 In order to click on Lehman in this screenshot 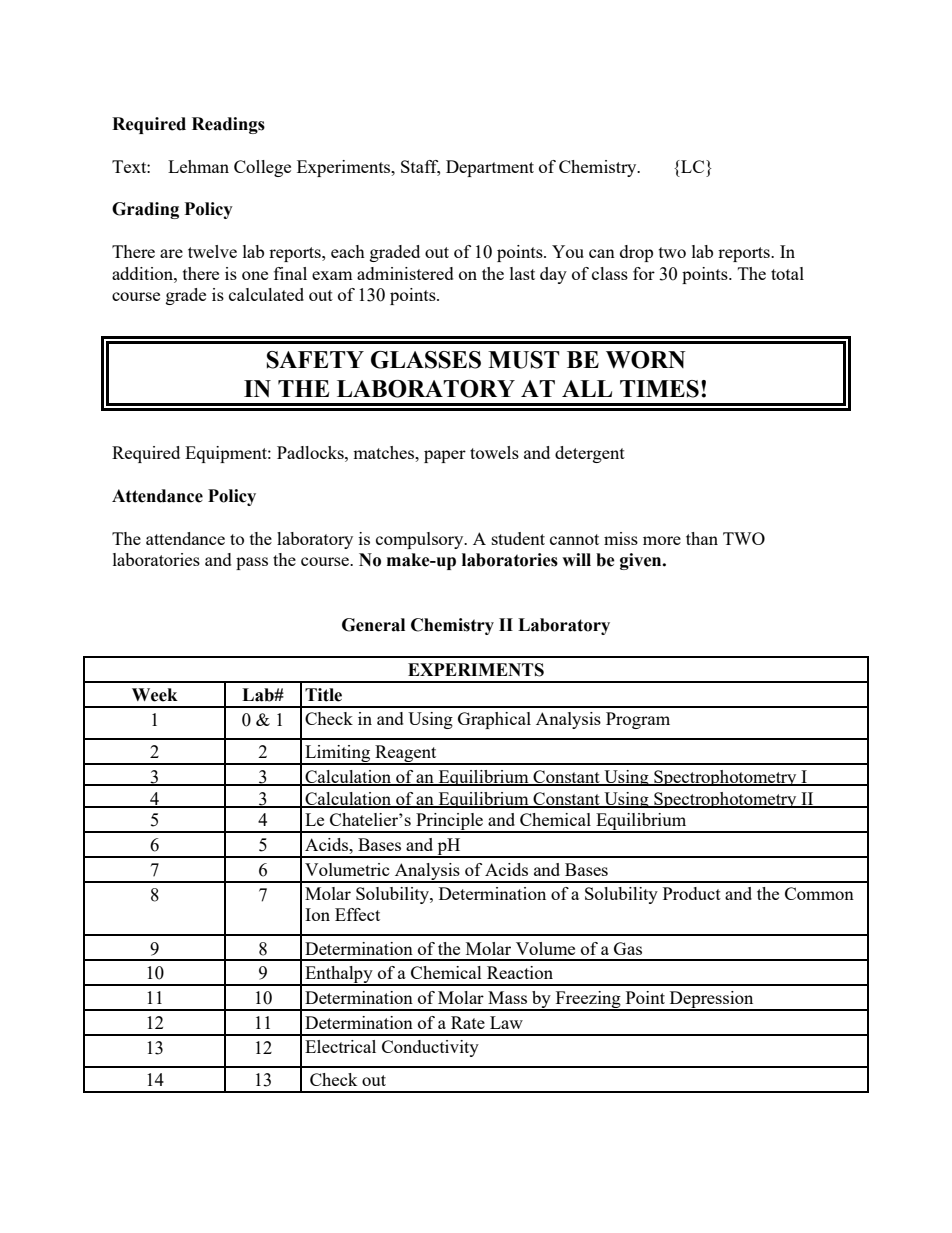, I will do `click(198, 166)`.
